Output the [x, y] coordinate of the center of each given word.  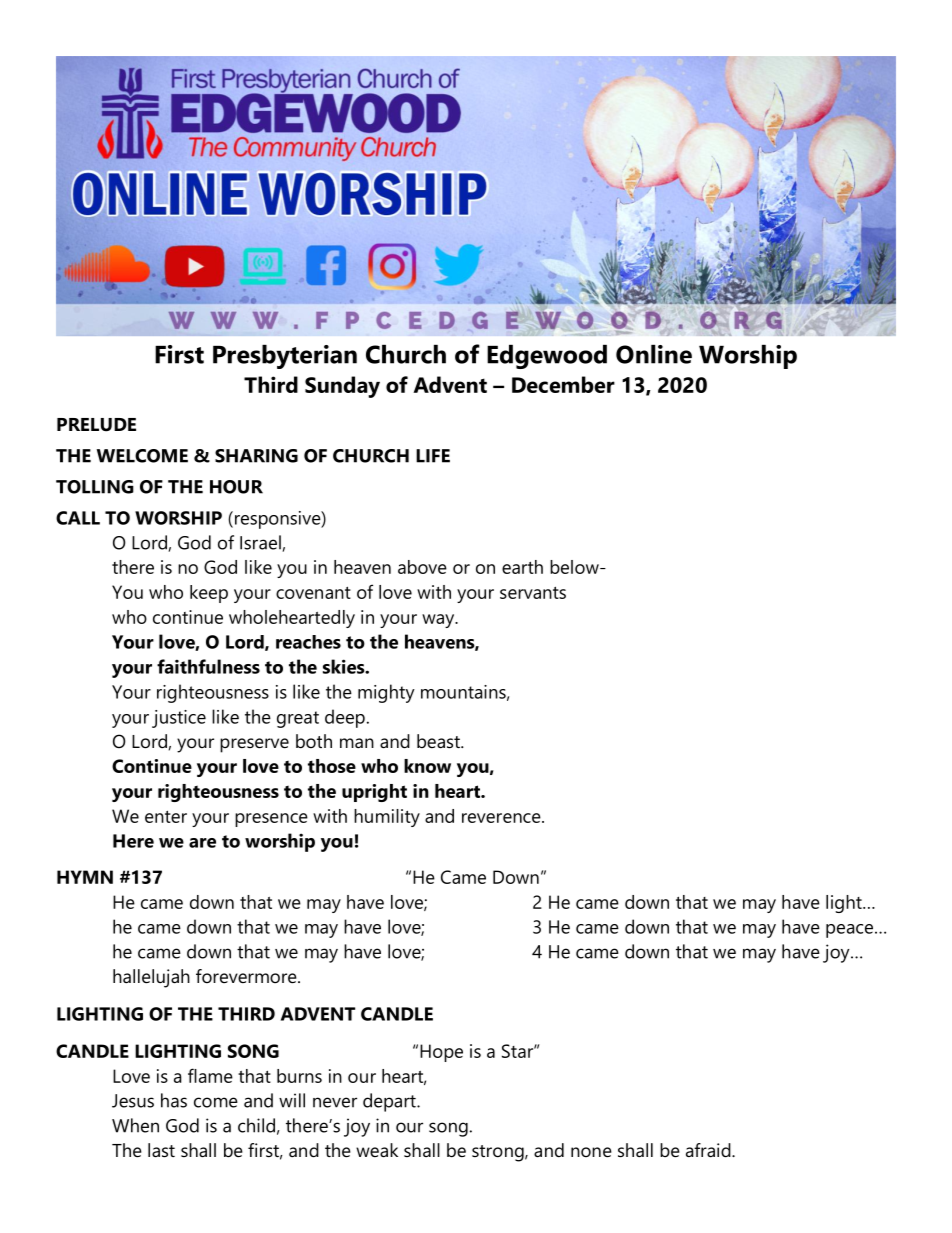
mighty [386, 693]
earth [522, 567]
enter [166, 816]
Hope [441, 1053]
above [422, 567]
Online [654, 354]
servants [533, 592]
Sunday [342, 387]
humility [387, 818]
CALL [78, 518]
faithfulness [208, 666]
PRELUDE [96, 425]
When [135, 1125]
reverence [502, 818]
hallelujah [151, 978]
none [591, 1152]
